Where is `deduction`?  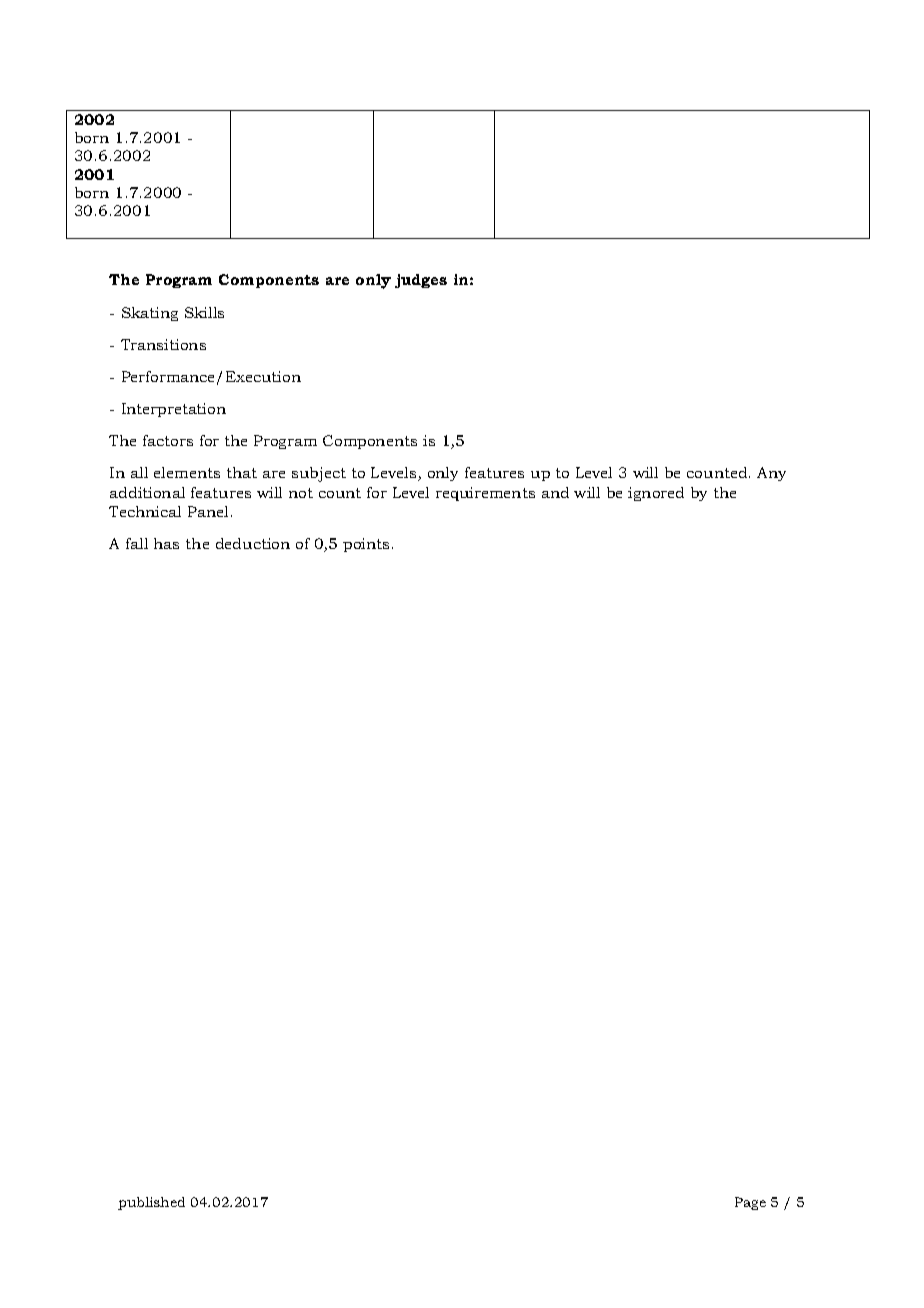 deduction is located at coordinates (253, 543).
